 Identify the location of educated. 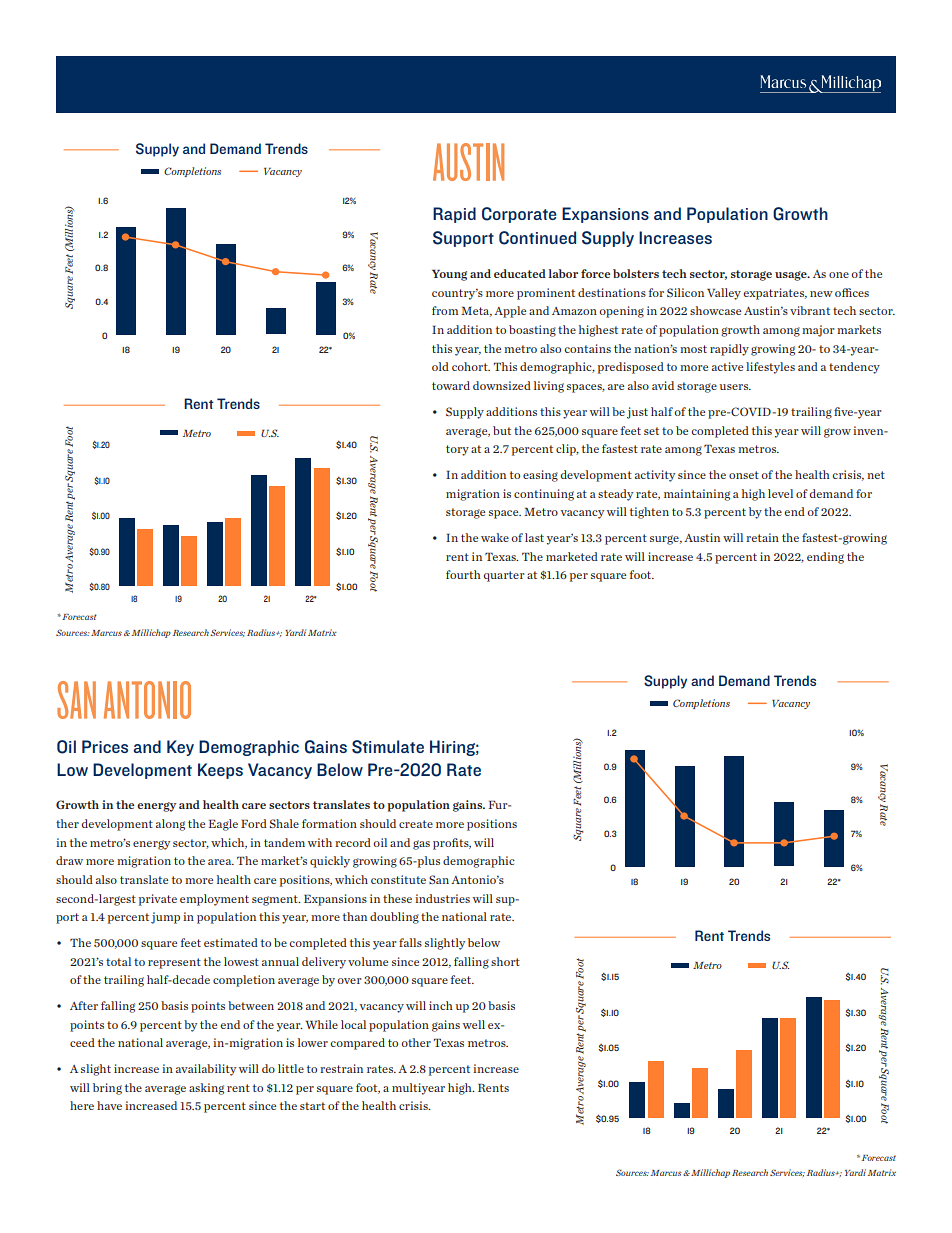
(520, 273).
